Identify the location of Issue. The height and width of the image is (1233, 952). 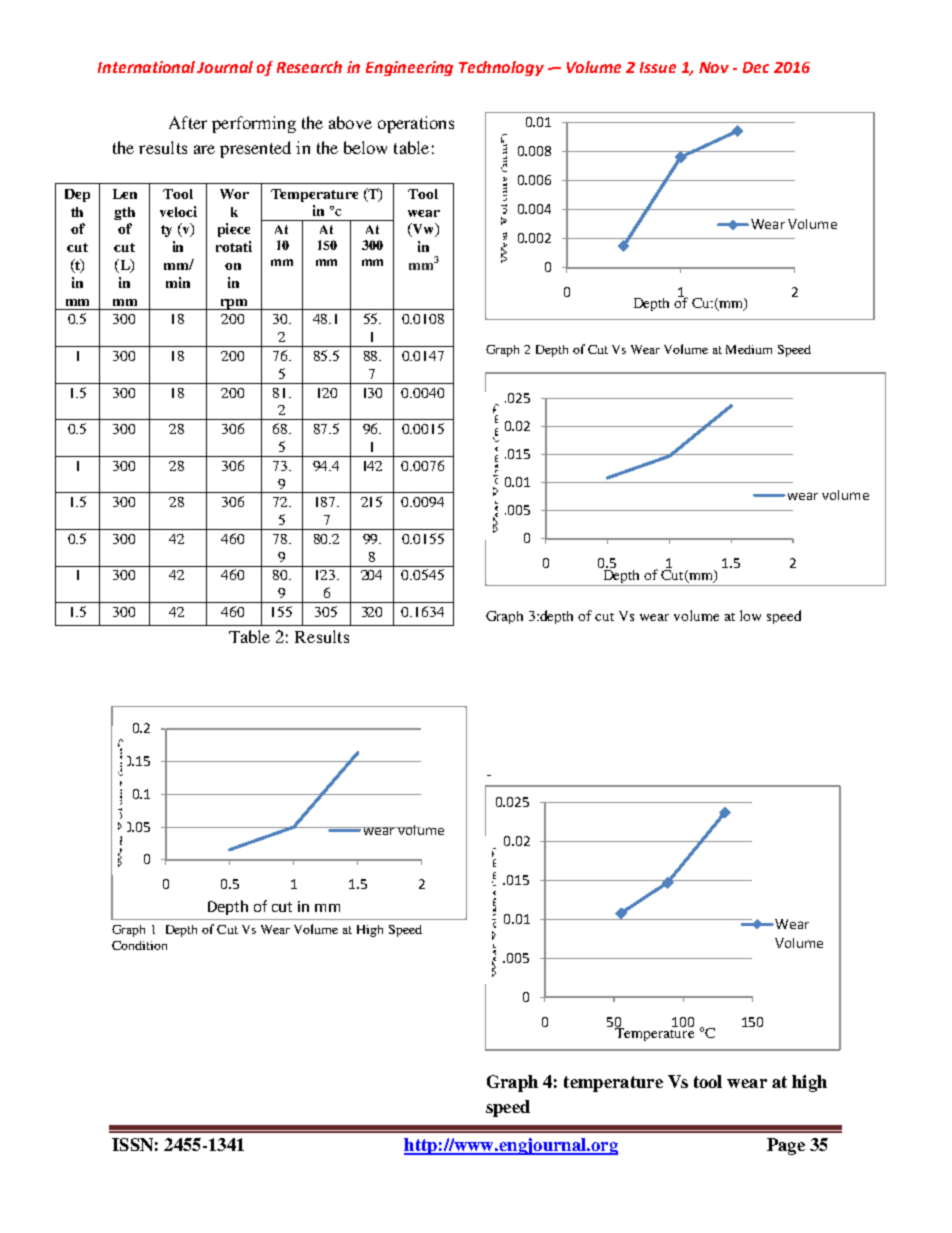
(658, 67).
